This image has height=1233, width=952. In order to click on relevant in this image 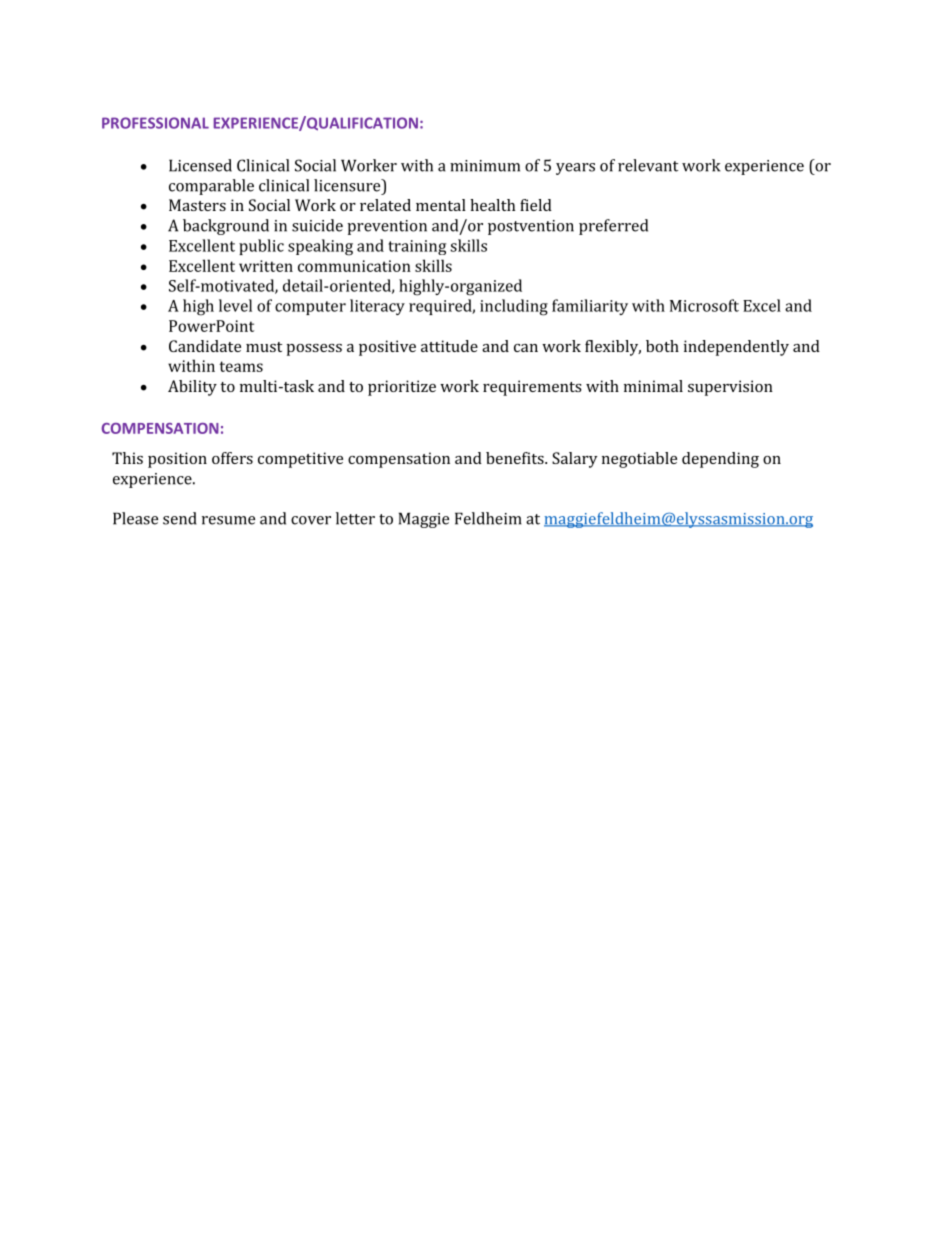, I will do `click(648, 165)`.
